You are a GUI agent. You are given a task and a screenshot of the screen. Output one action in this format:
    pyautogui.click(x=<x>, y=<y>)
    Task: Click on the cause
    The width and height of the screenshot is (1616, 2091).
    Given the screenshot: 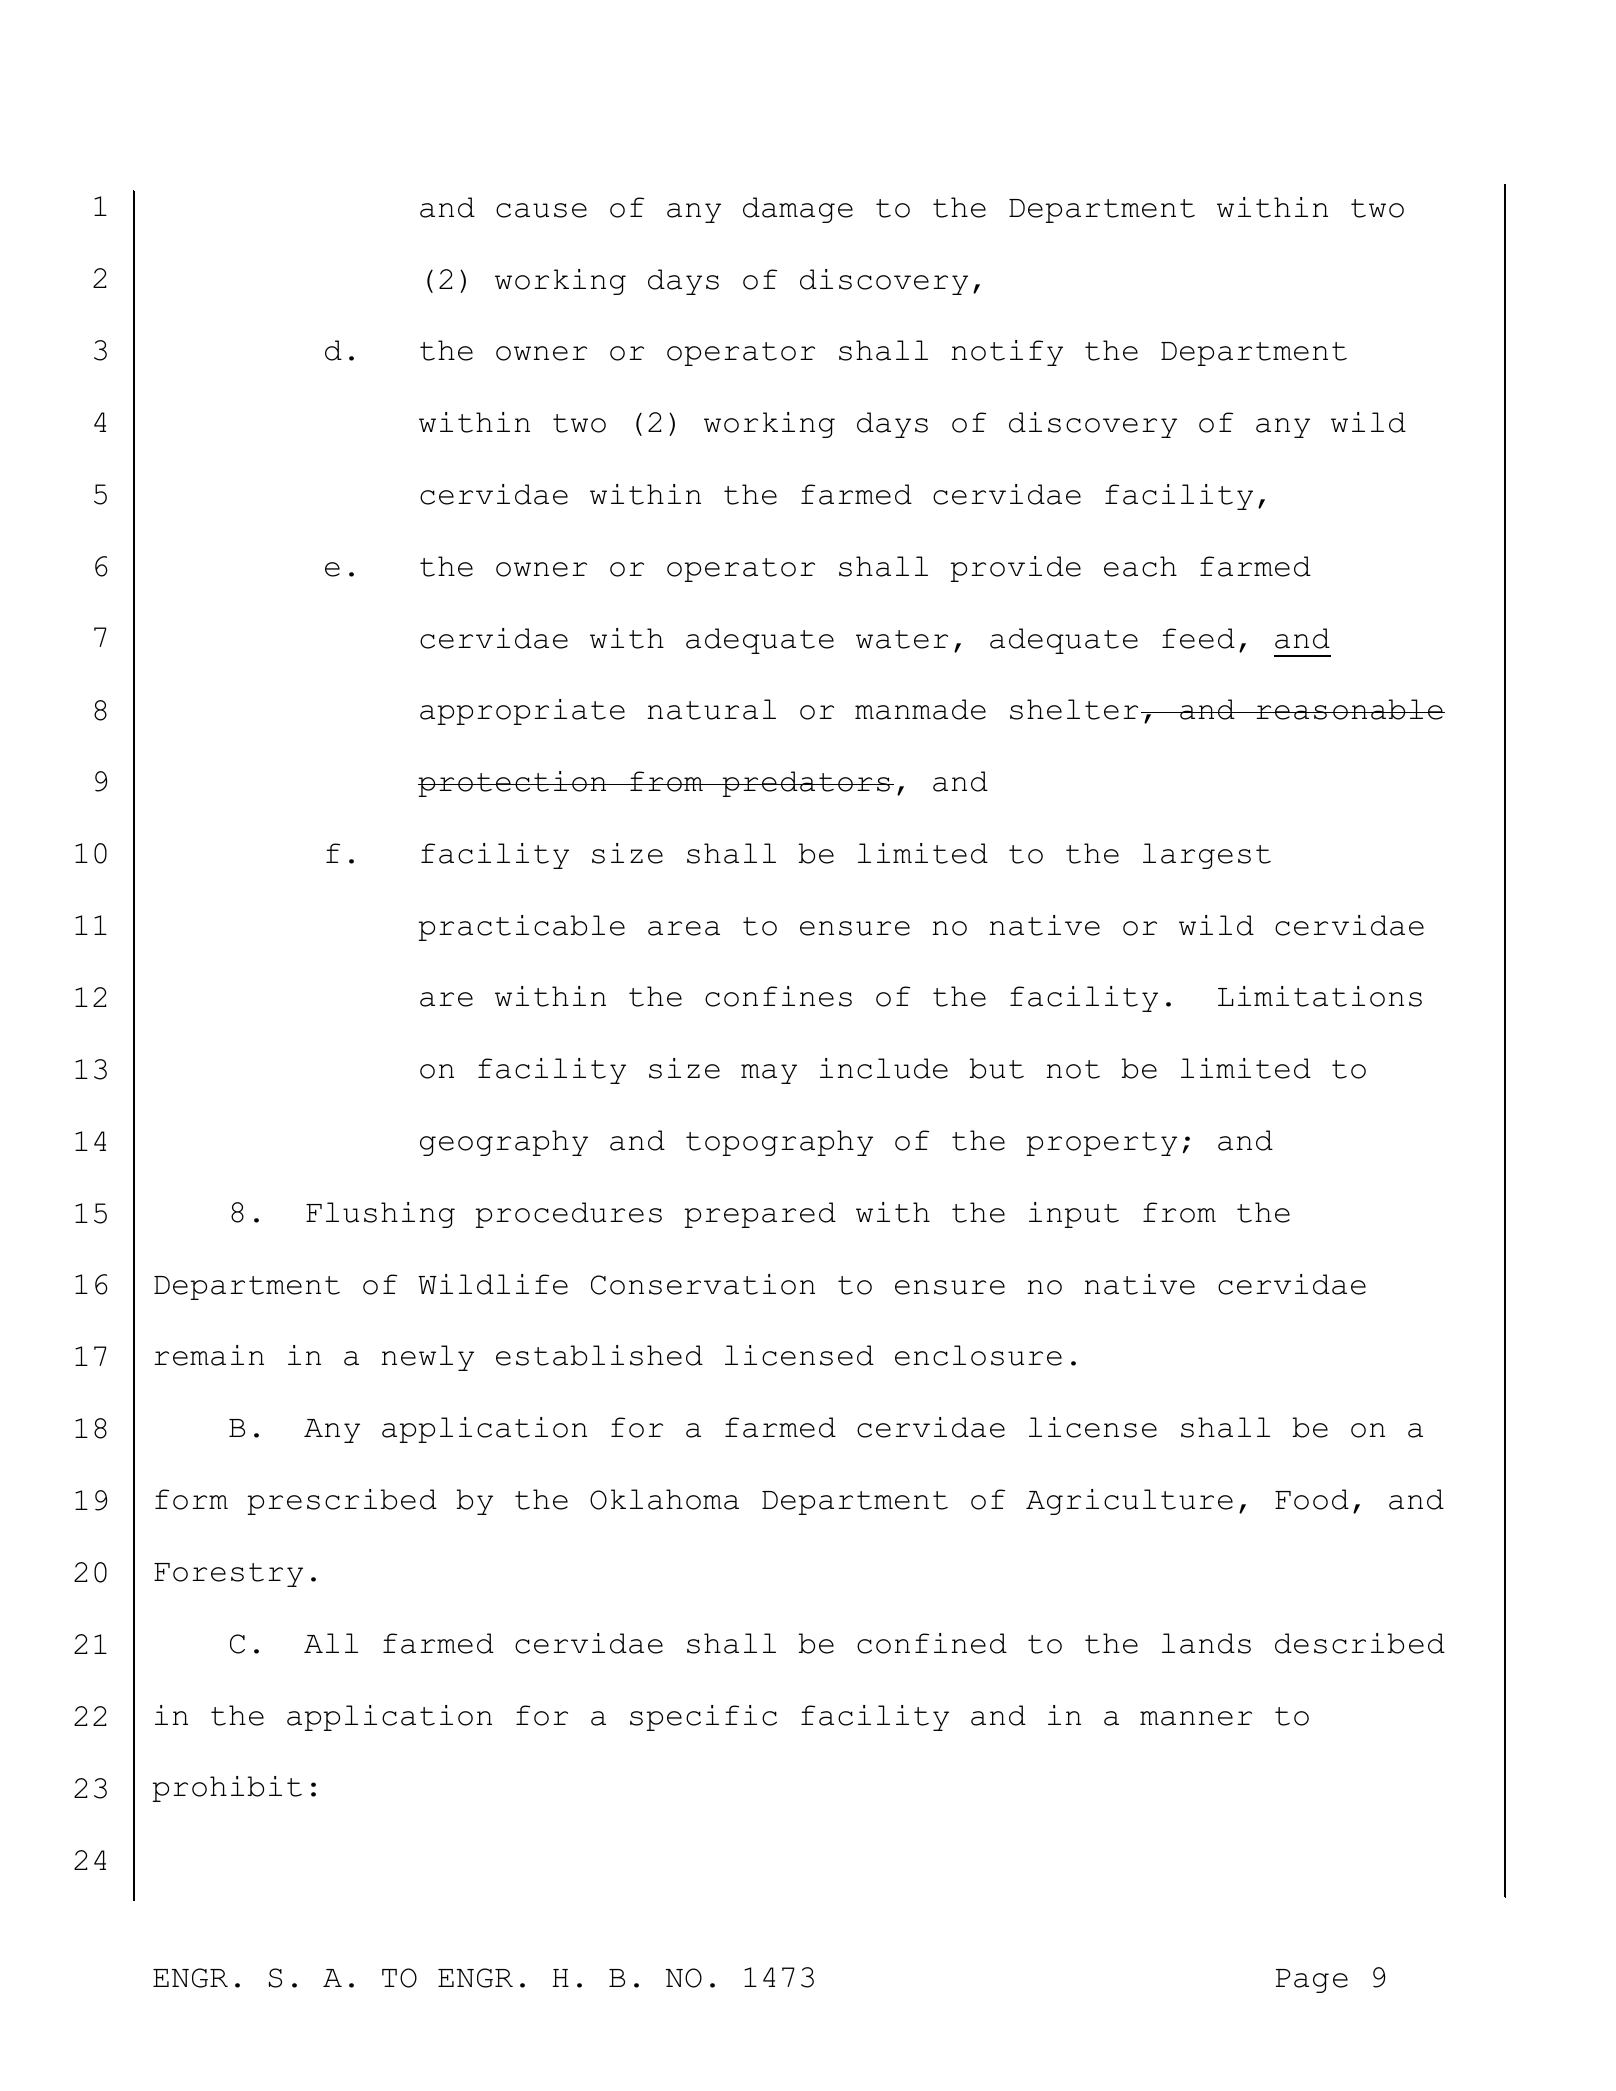 What is the action you would take?
    pyautogui.click(x=541, y=210)
